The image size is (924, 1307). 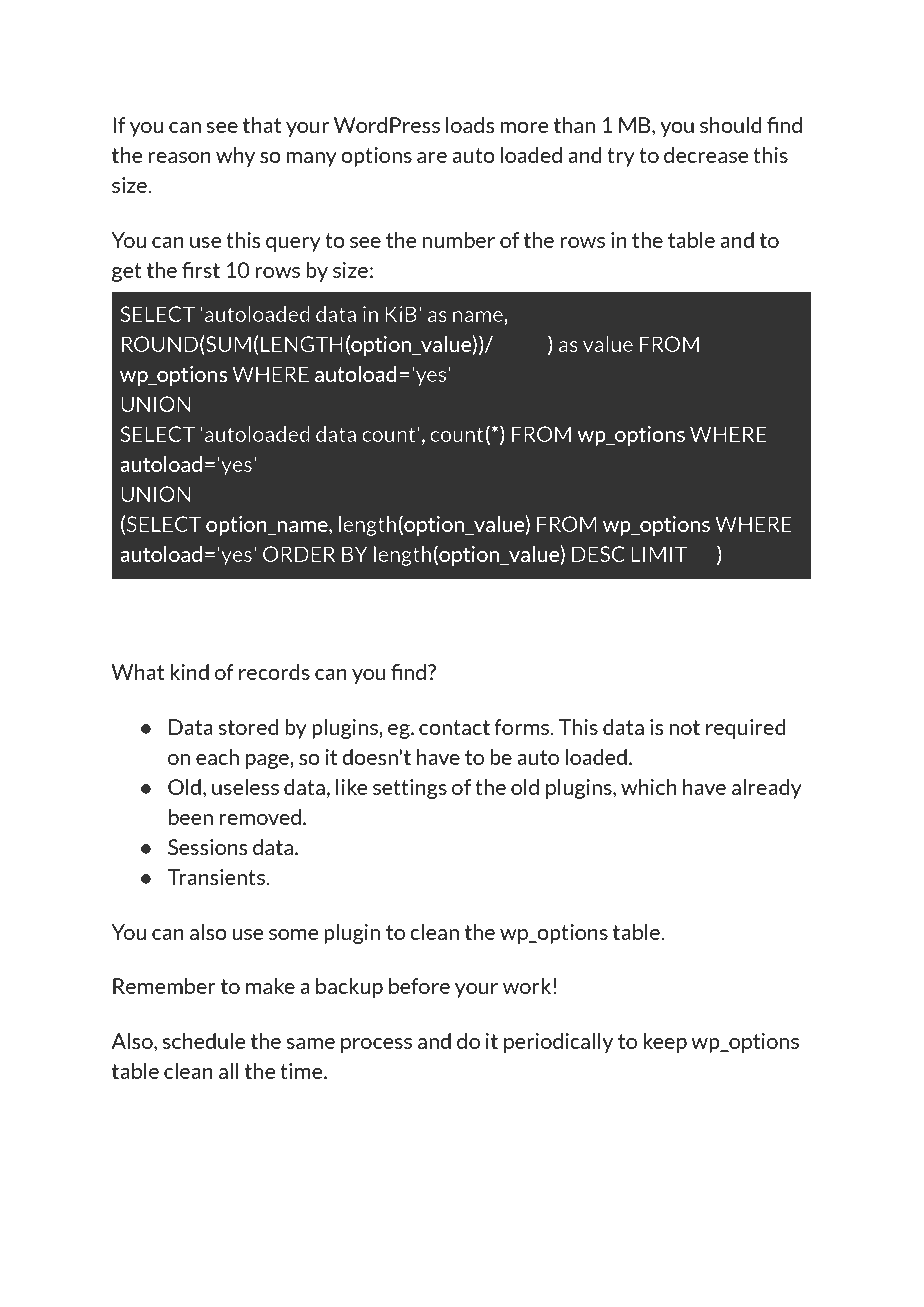 What do you see at coordinates (432, 157) in the screenshot?
I see `are` at bounding box center [432, 157].
